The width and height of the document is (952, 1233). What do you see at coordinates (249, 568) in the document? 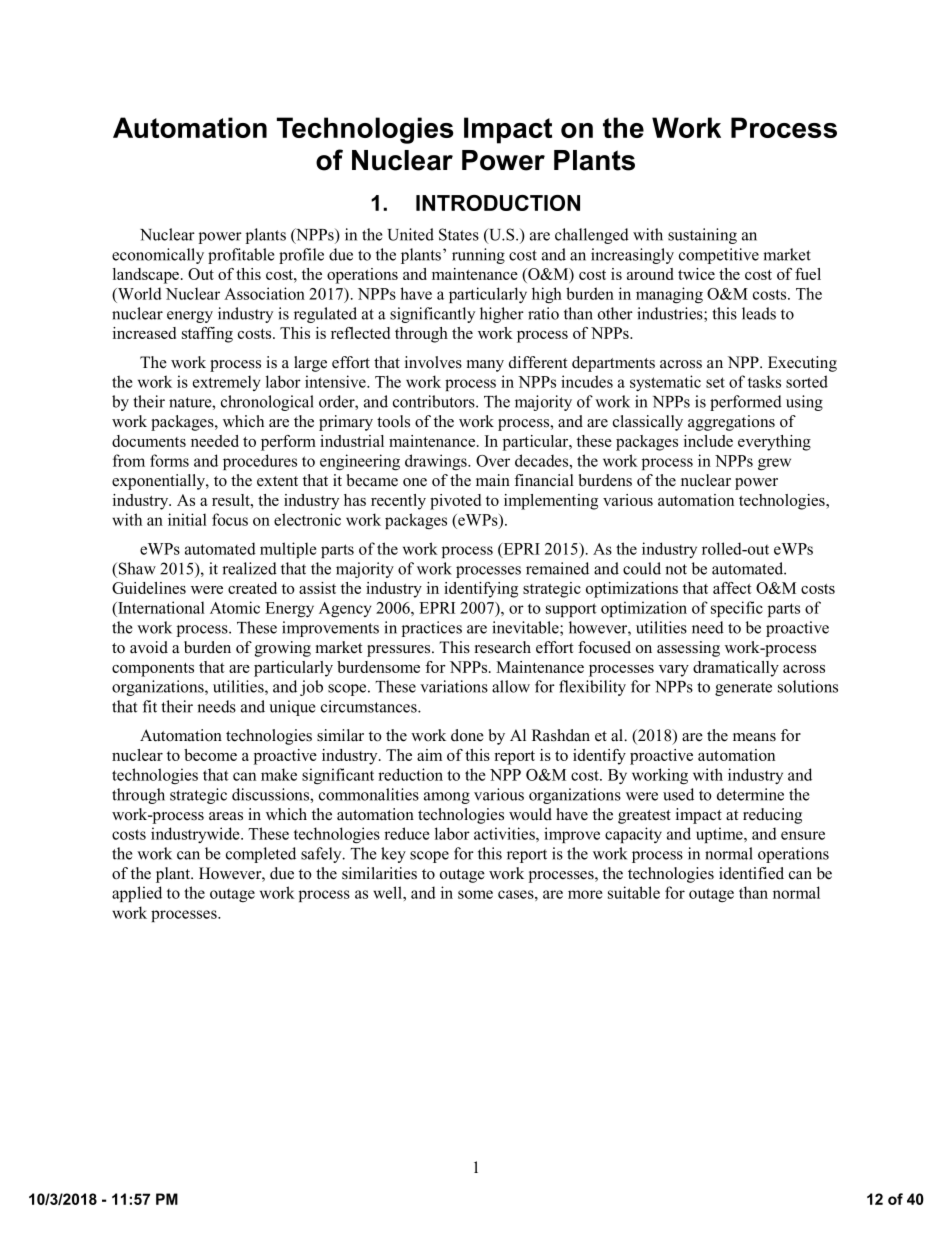
I see `realized` at bounding box center [249, 568].
